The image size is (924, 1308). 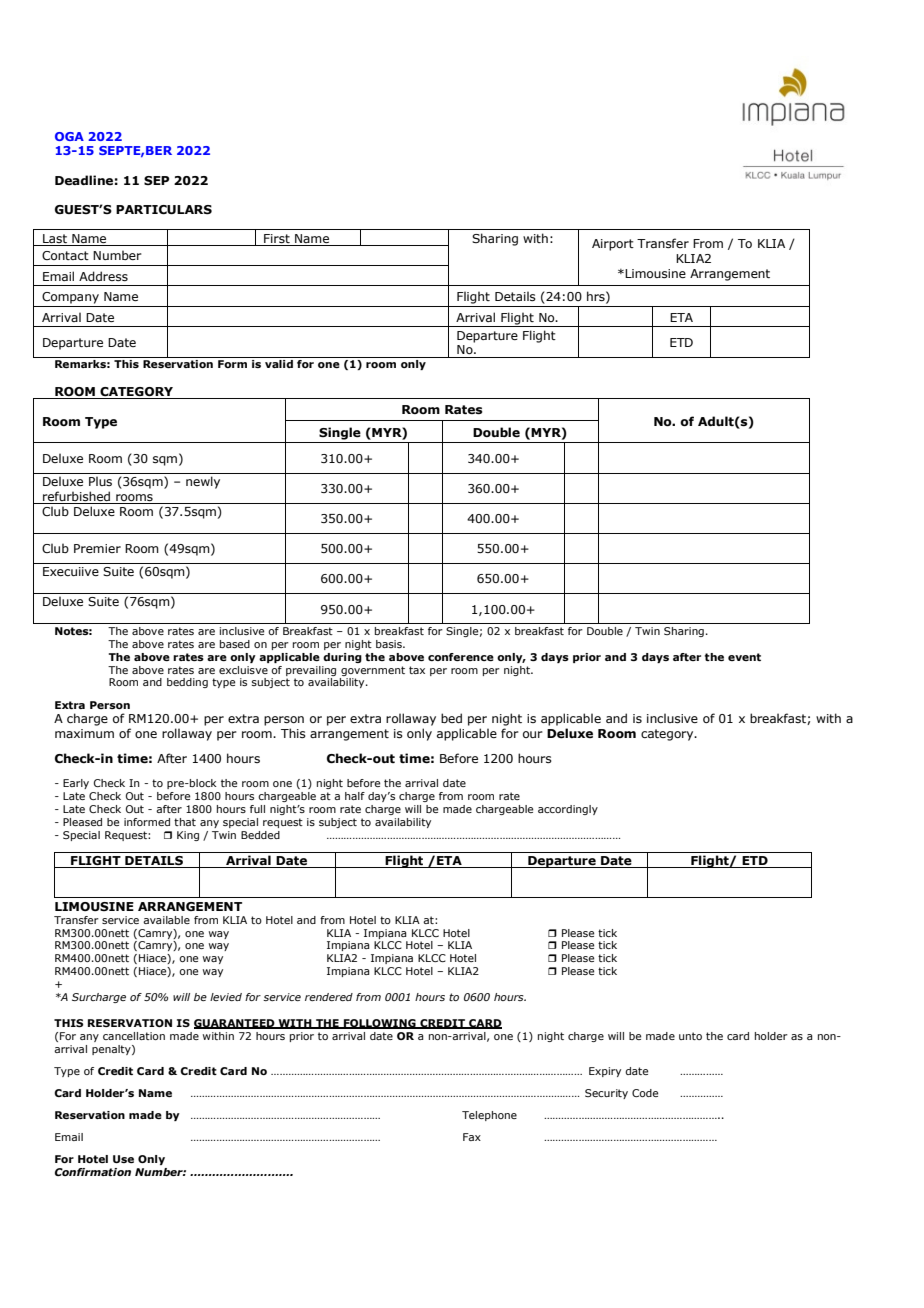 I want to click on King, so click(x=188, y=836).
